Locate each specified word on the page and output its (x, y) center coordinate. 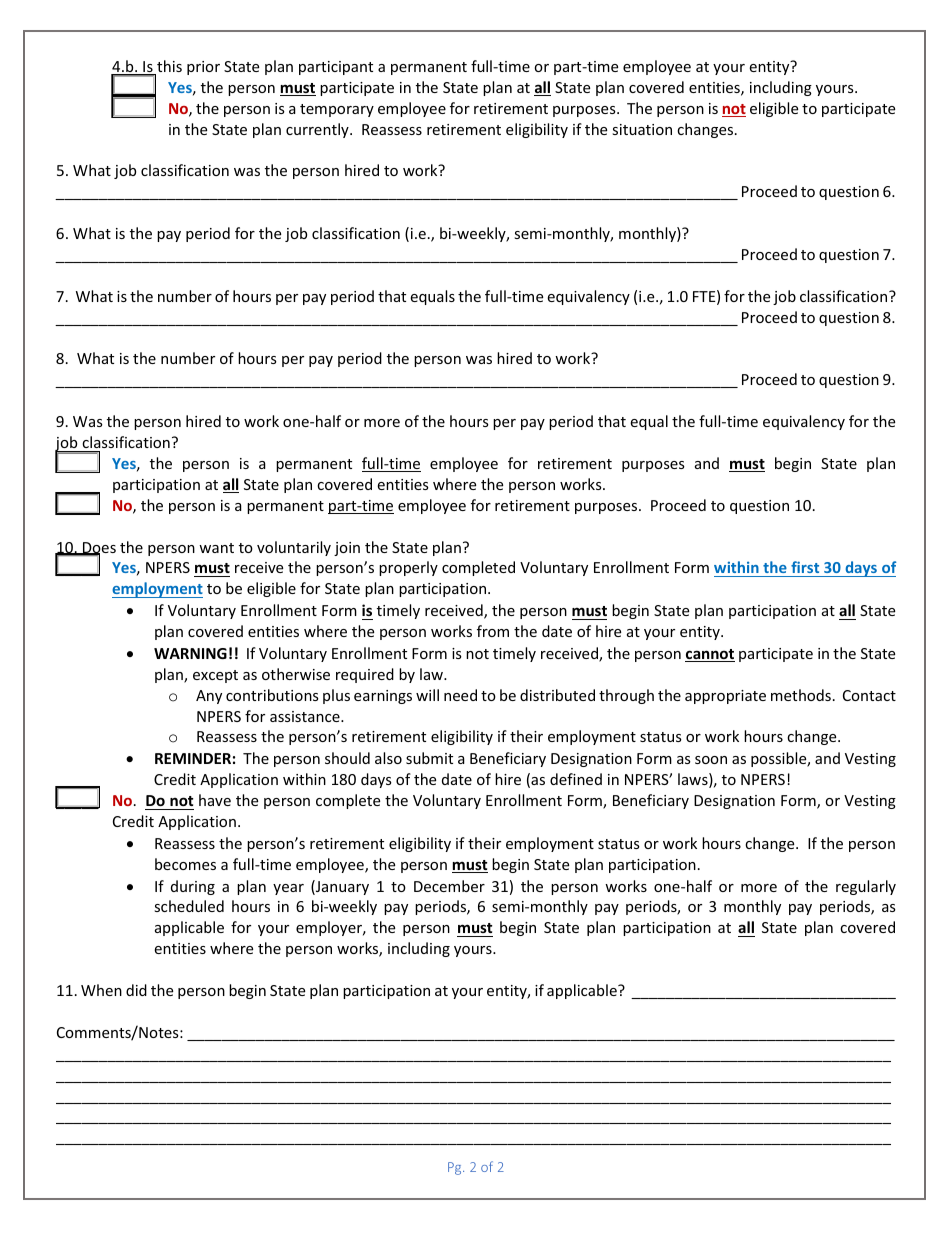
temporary (337, 110)
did (136, 990)
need (460, 695)
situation (642, 129)
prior (203, 68)
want (216, 548)
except (215, 676)
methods (801, 695)
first (805, 569)
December (449, 886)
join (347, 549)
